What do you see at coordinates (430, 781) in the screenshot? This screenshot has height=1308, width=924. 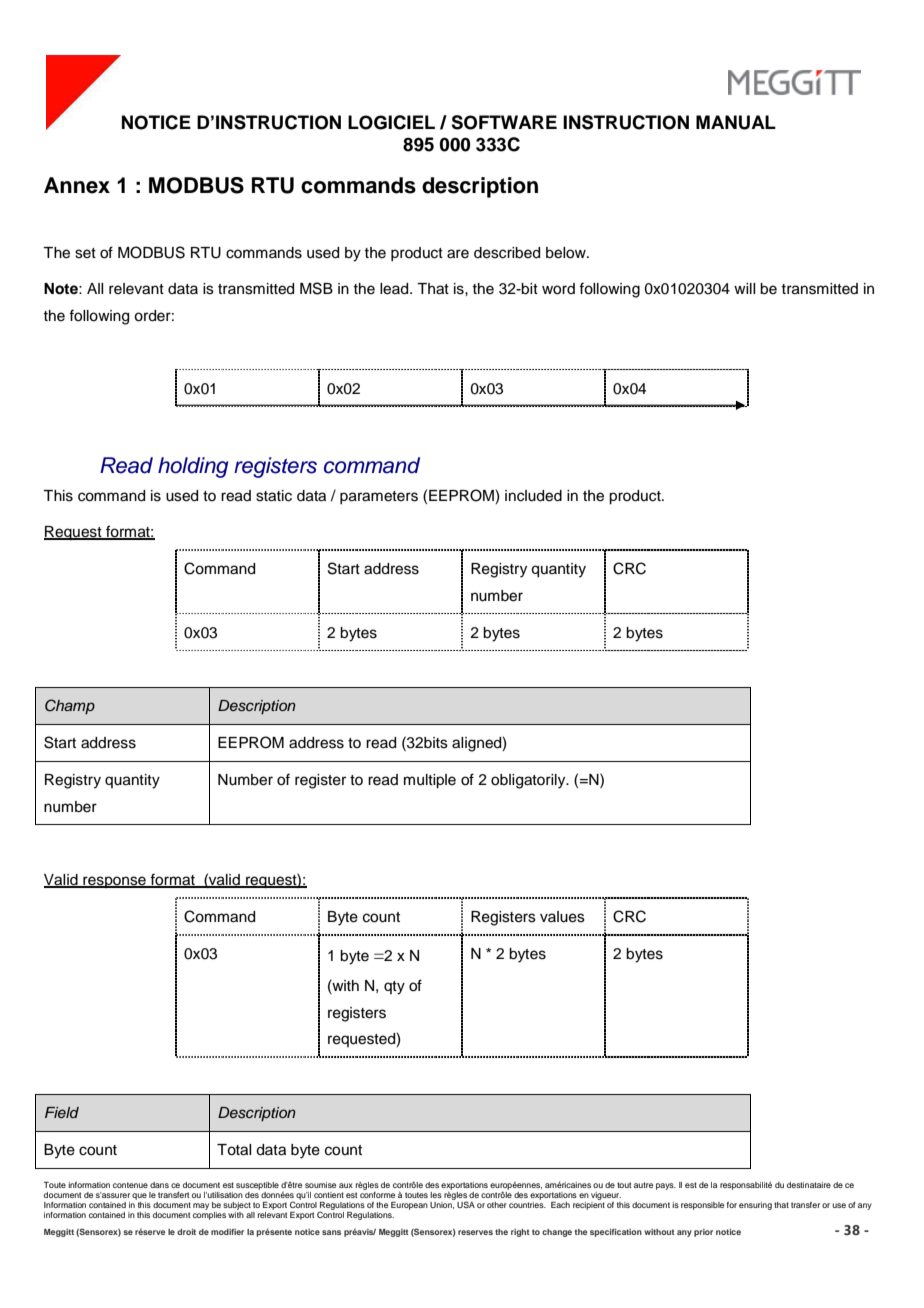 I see `multiple` at bounding box center [430, 781].
